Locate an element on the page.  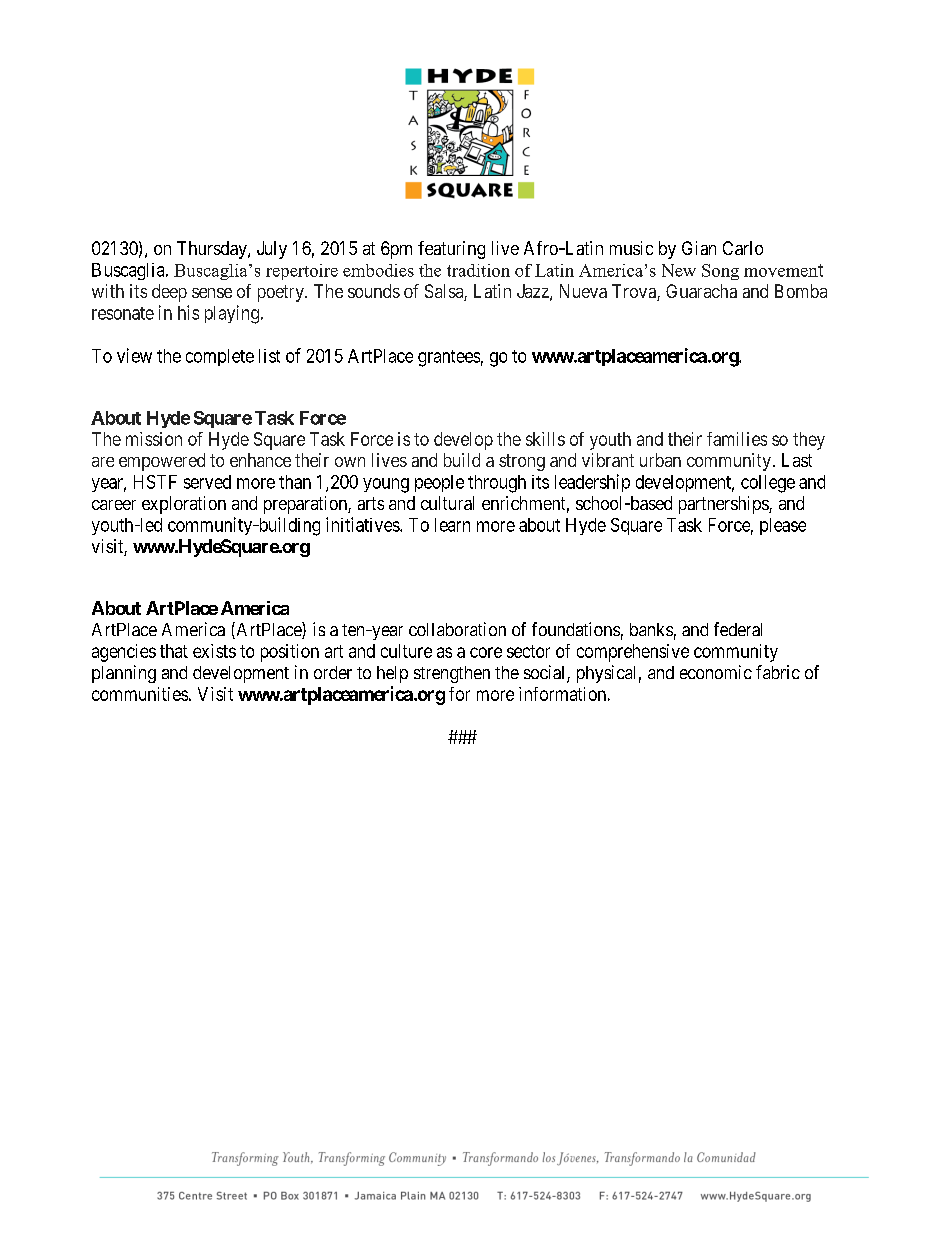
tradition is located at coordinates (478, 270).
